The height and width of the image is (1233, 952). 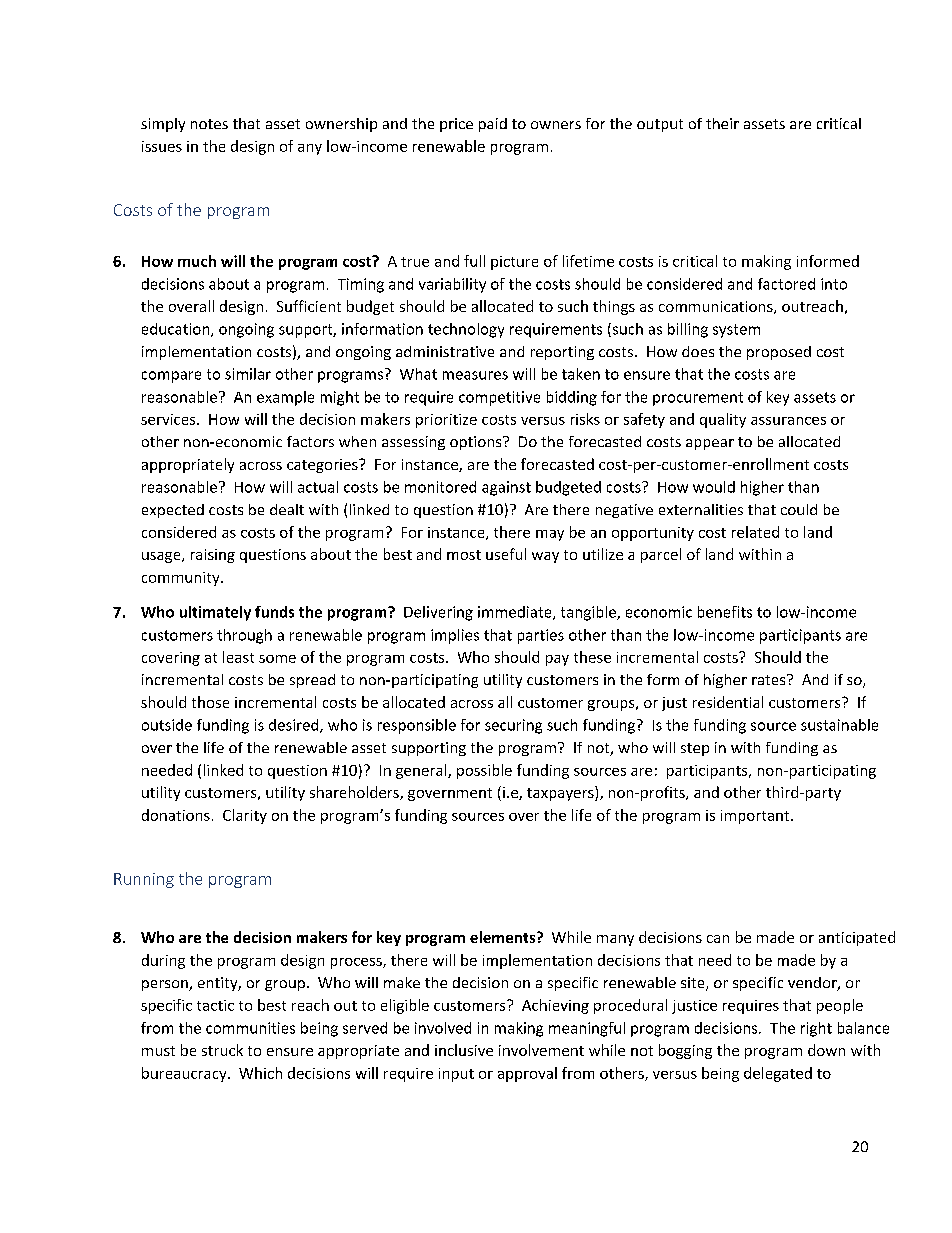 What do you see at coordinates (222, 1050) in the image?
I see `struck` at bounding box center [222, 1050].
